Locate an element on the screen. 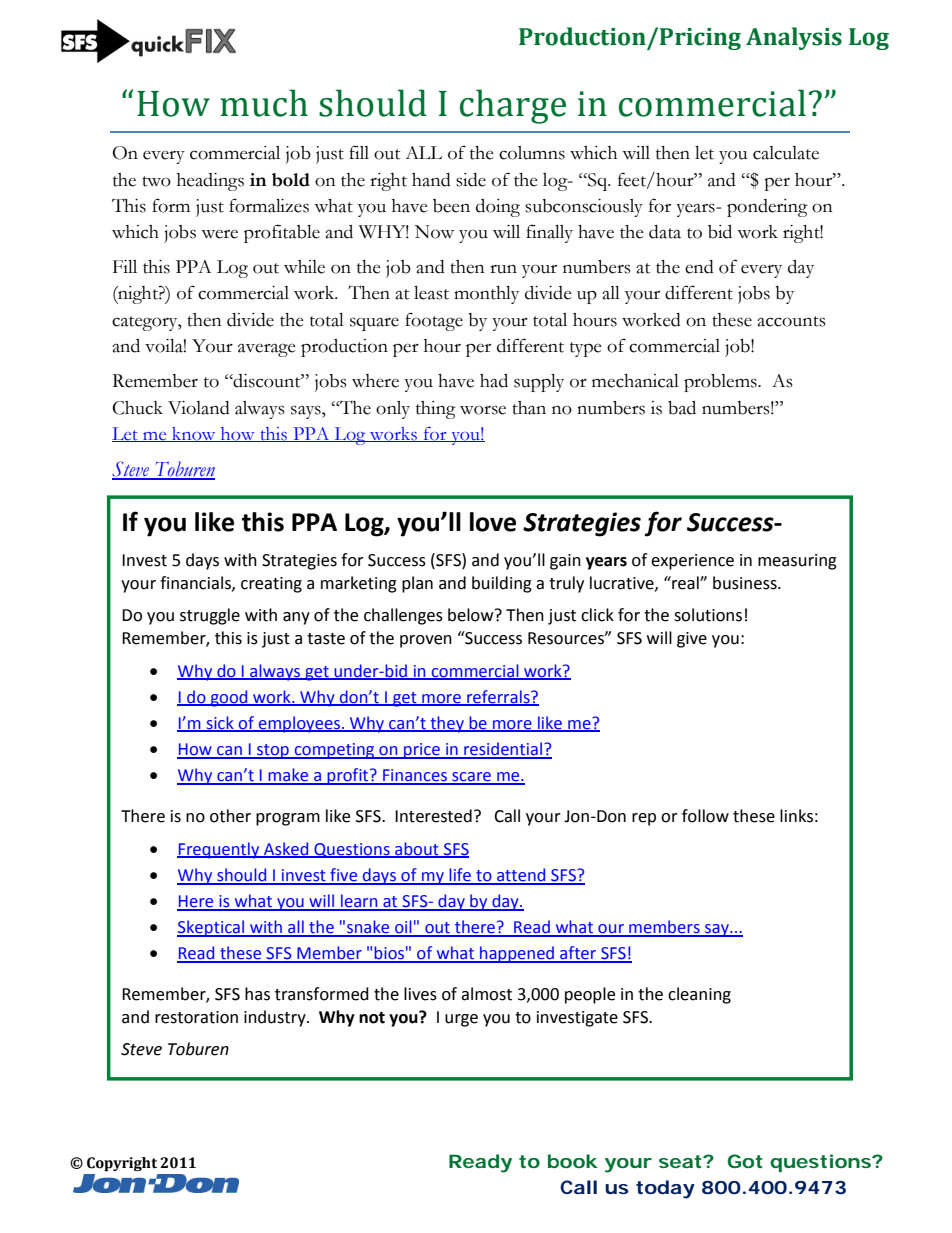  Got is located at coordinates (745, 1161).
